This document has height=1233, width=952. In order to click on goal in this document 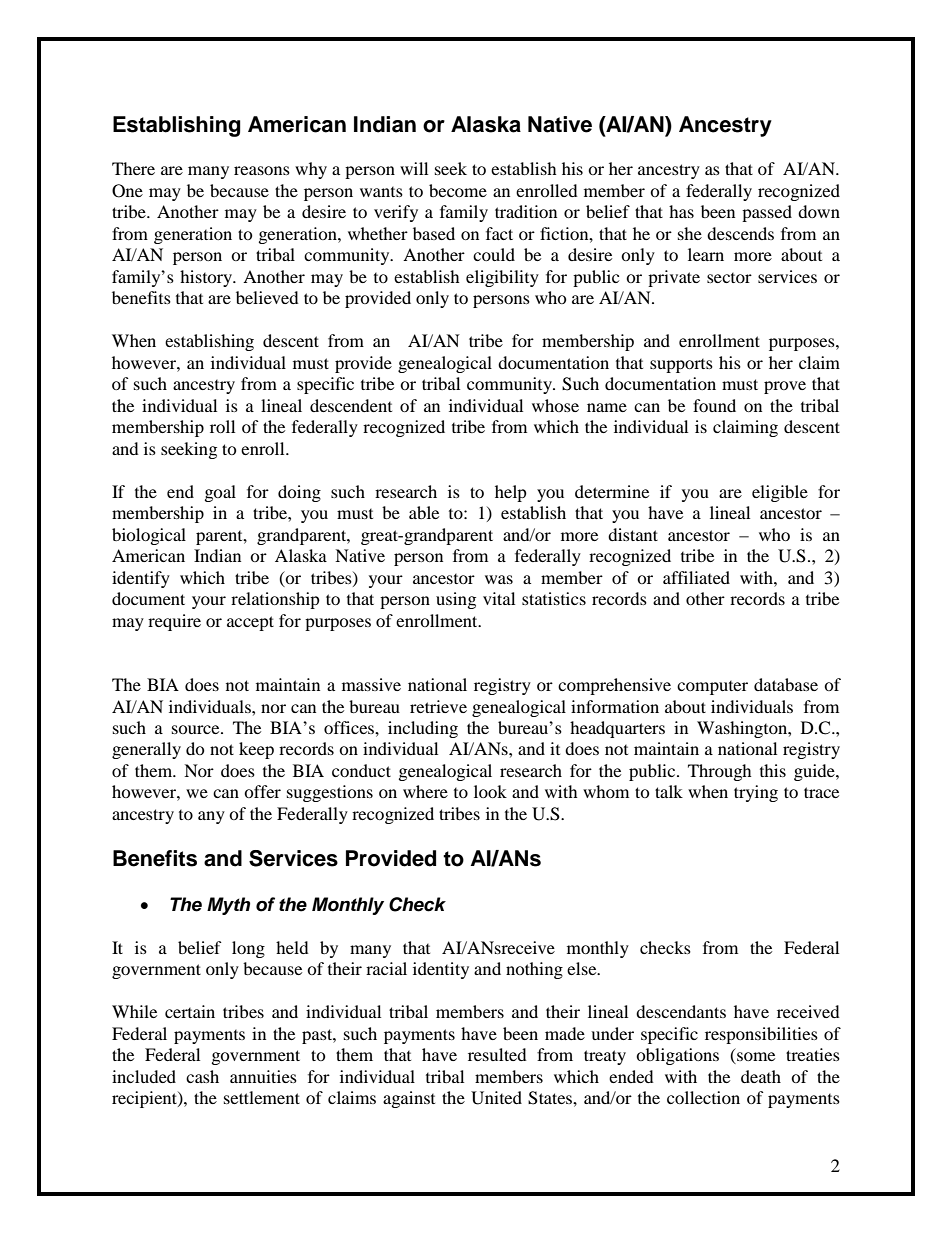, I will do `click(220, 493)`.
